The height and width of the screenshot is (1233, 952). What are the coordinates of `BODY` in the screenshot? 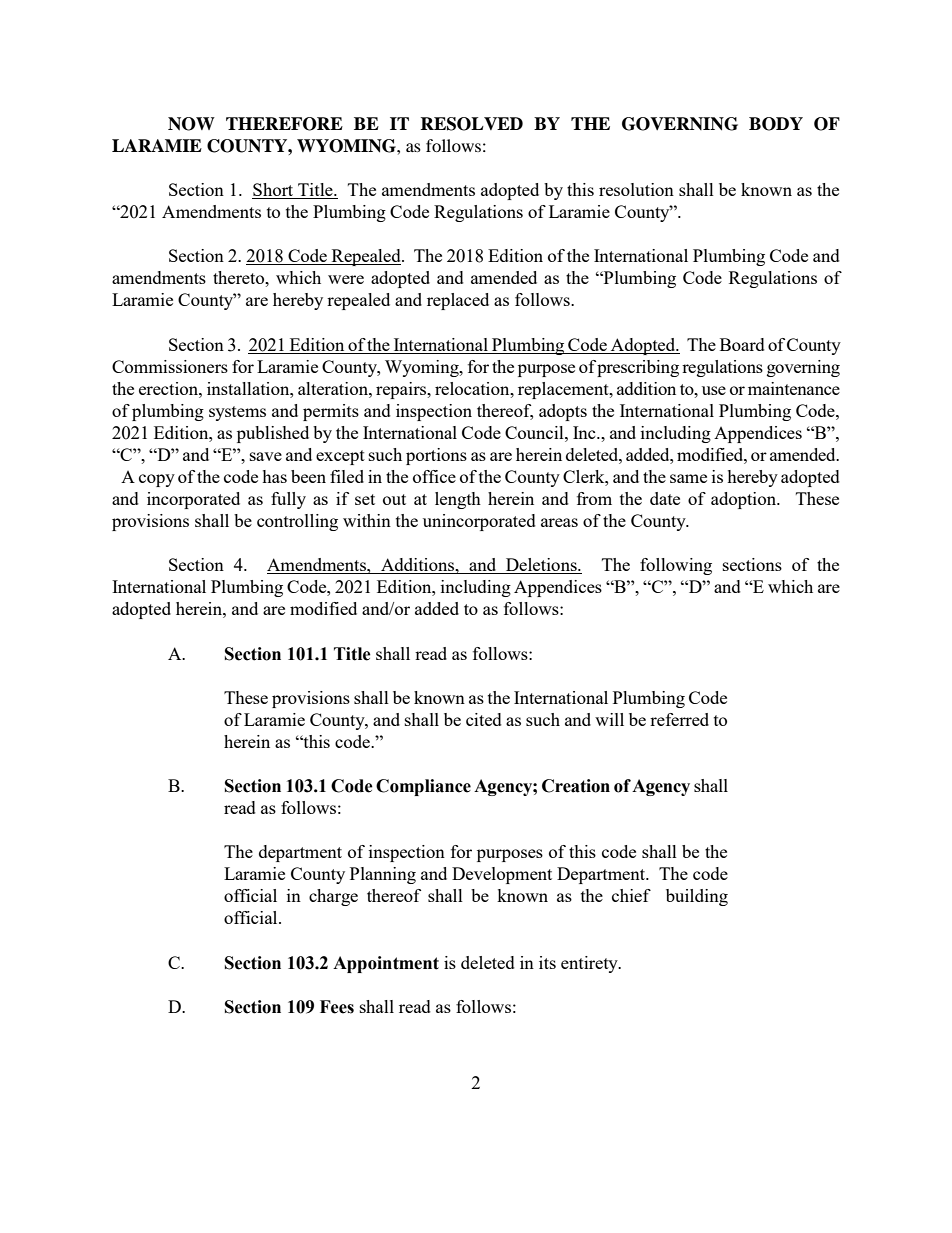 It's located at (776, 124).
